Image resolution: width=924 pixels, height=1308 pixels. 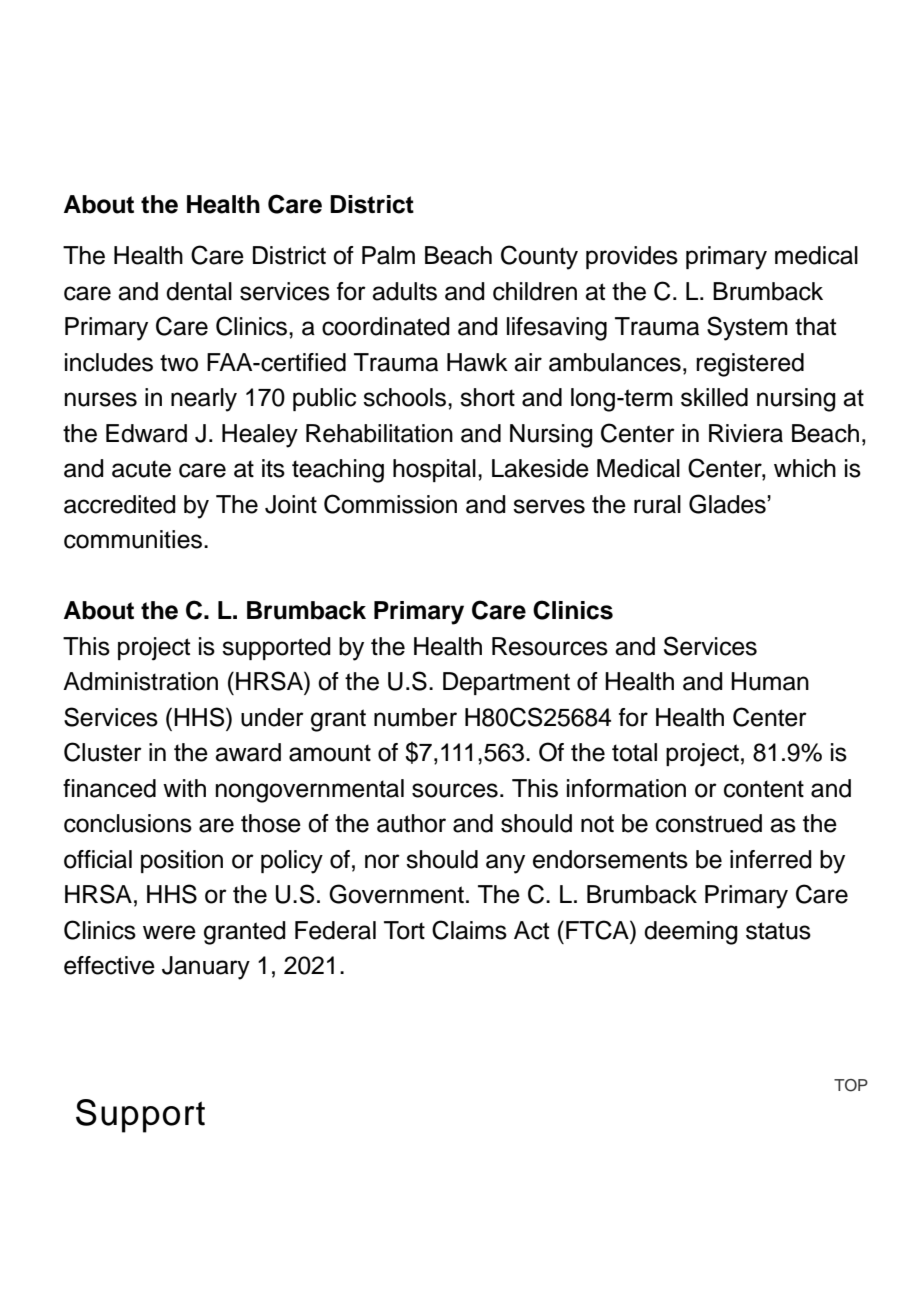 I want to click on Administration, so click(x=140, y=681).
